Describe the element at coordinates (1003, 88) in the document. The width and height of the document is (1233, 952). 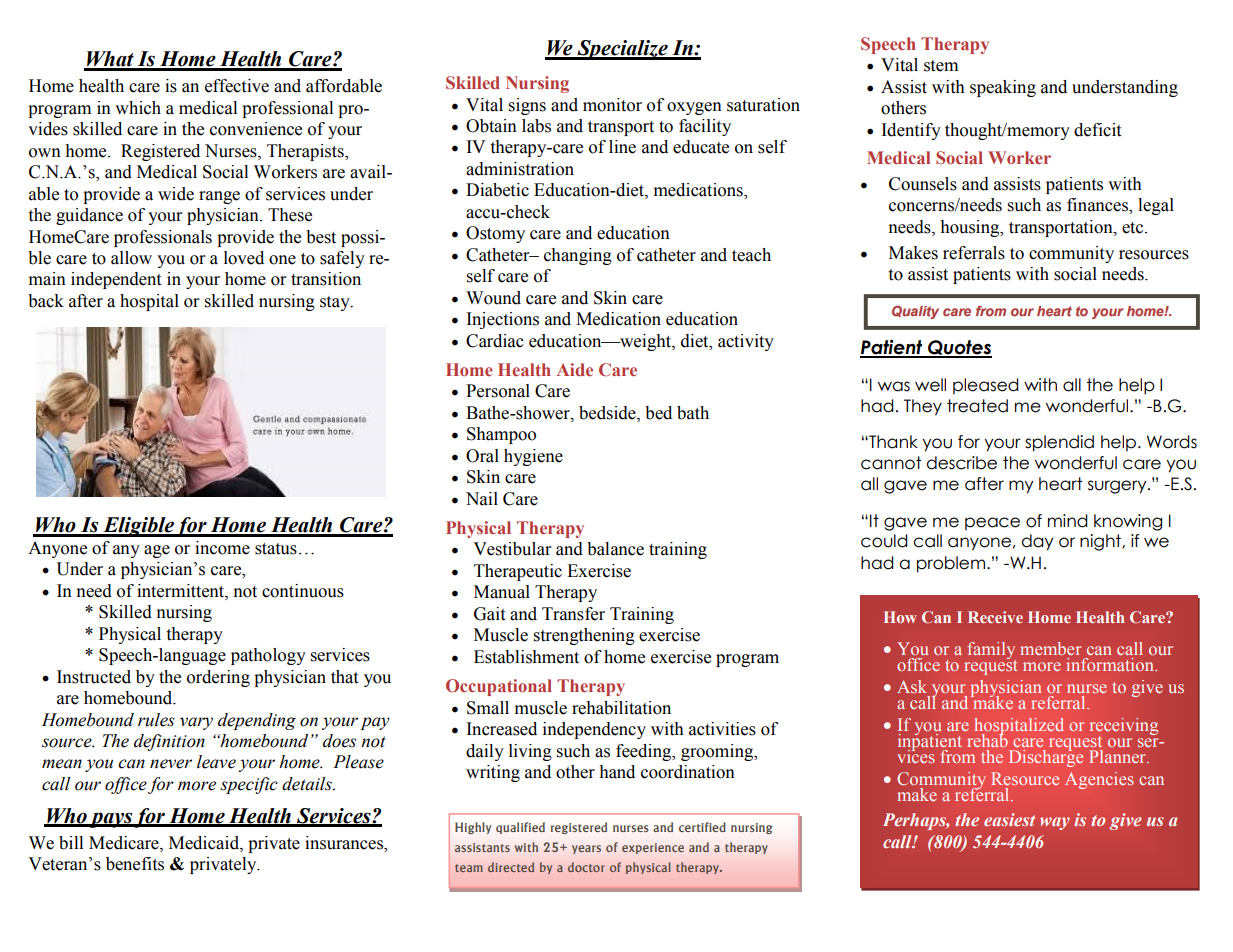
I see `speaking` at that location.
